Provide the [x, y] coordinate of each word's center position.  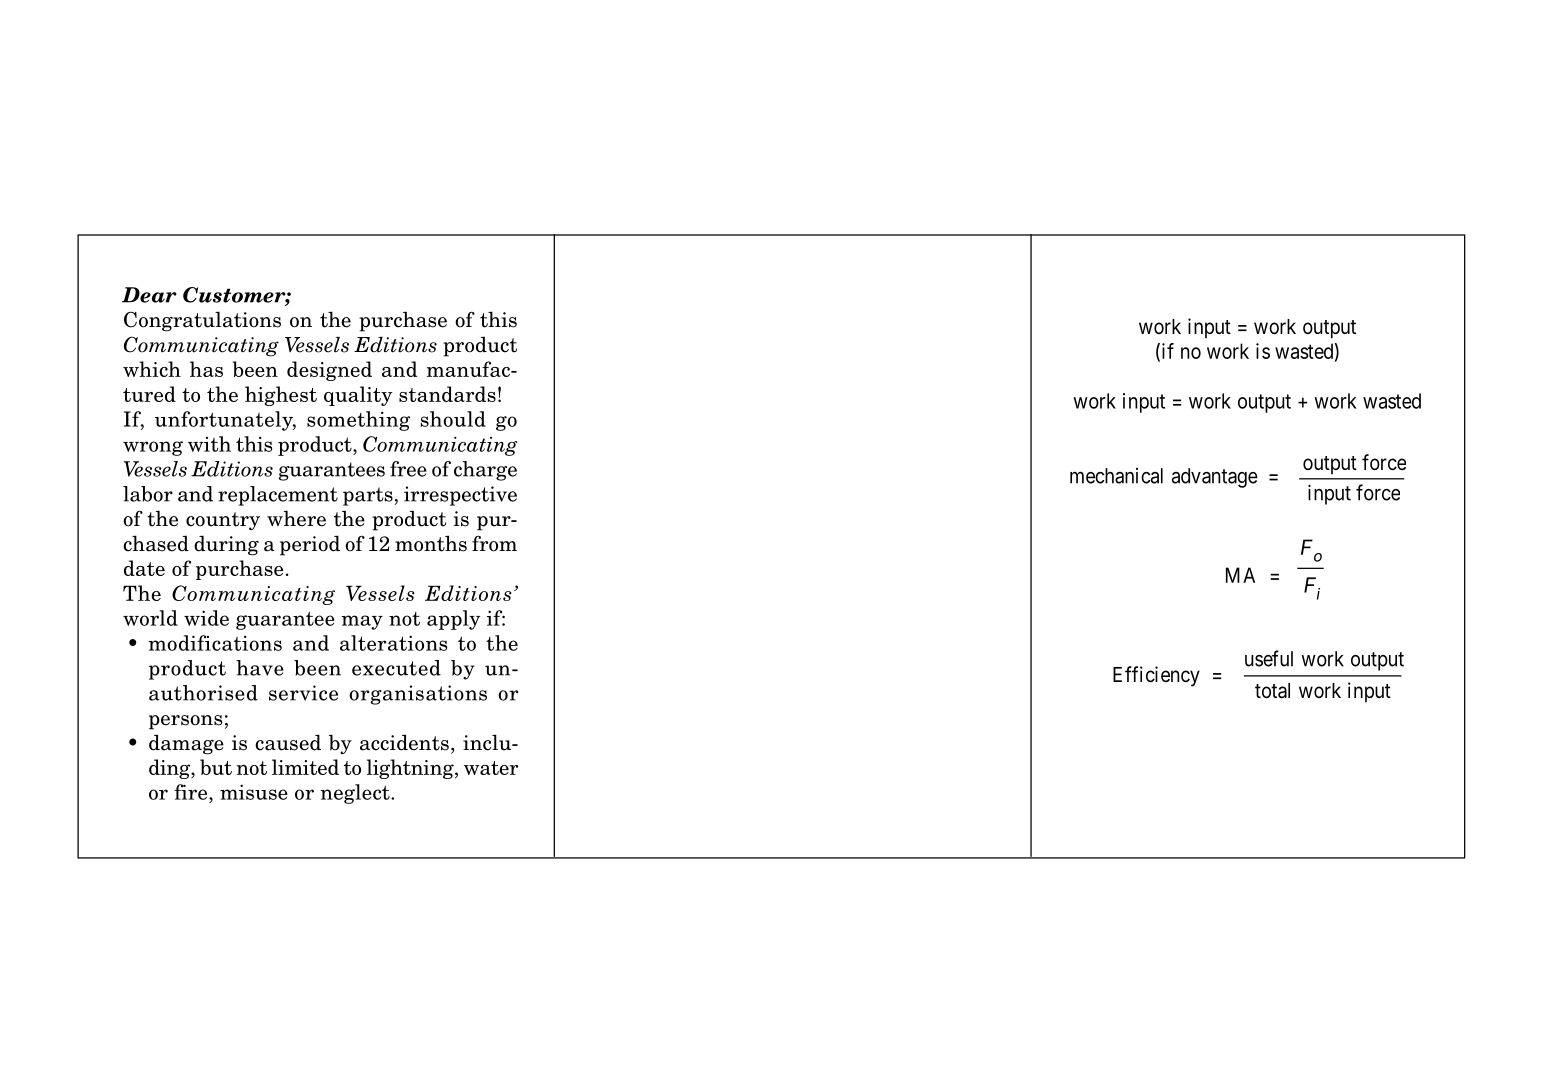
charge [485, 471]
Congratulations [202, 321]
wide [206, 618]
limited [305, 767]
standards [447, 394]
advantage [1215, 478]
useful [1269, 658]
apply [453, 620]
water [491, 768]
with [209, 444]
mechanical [1116, 476]
